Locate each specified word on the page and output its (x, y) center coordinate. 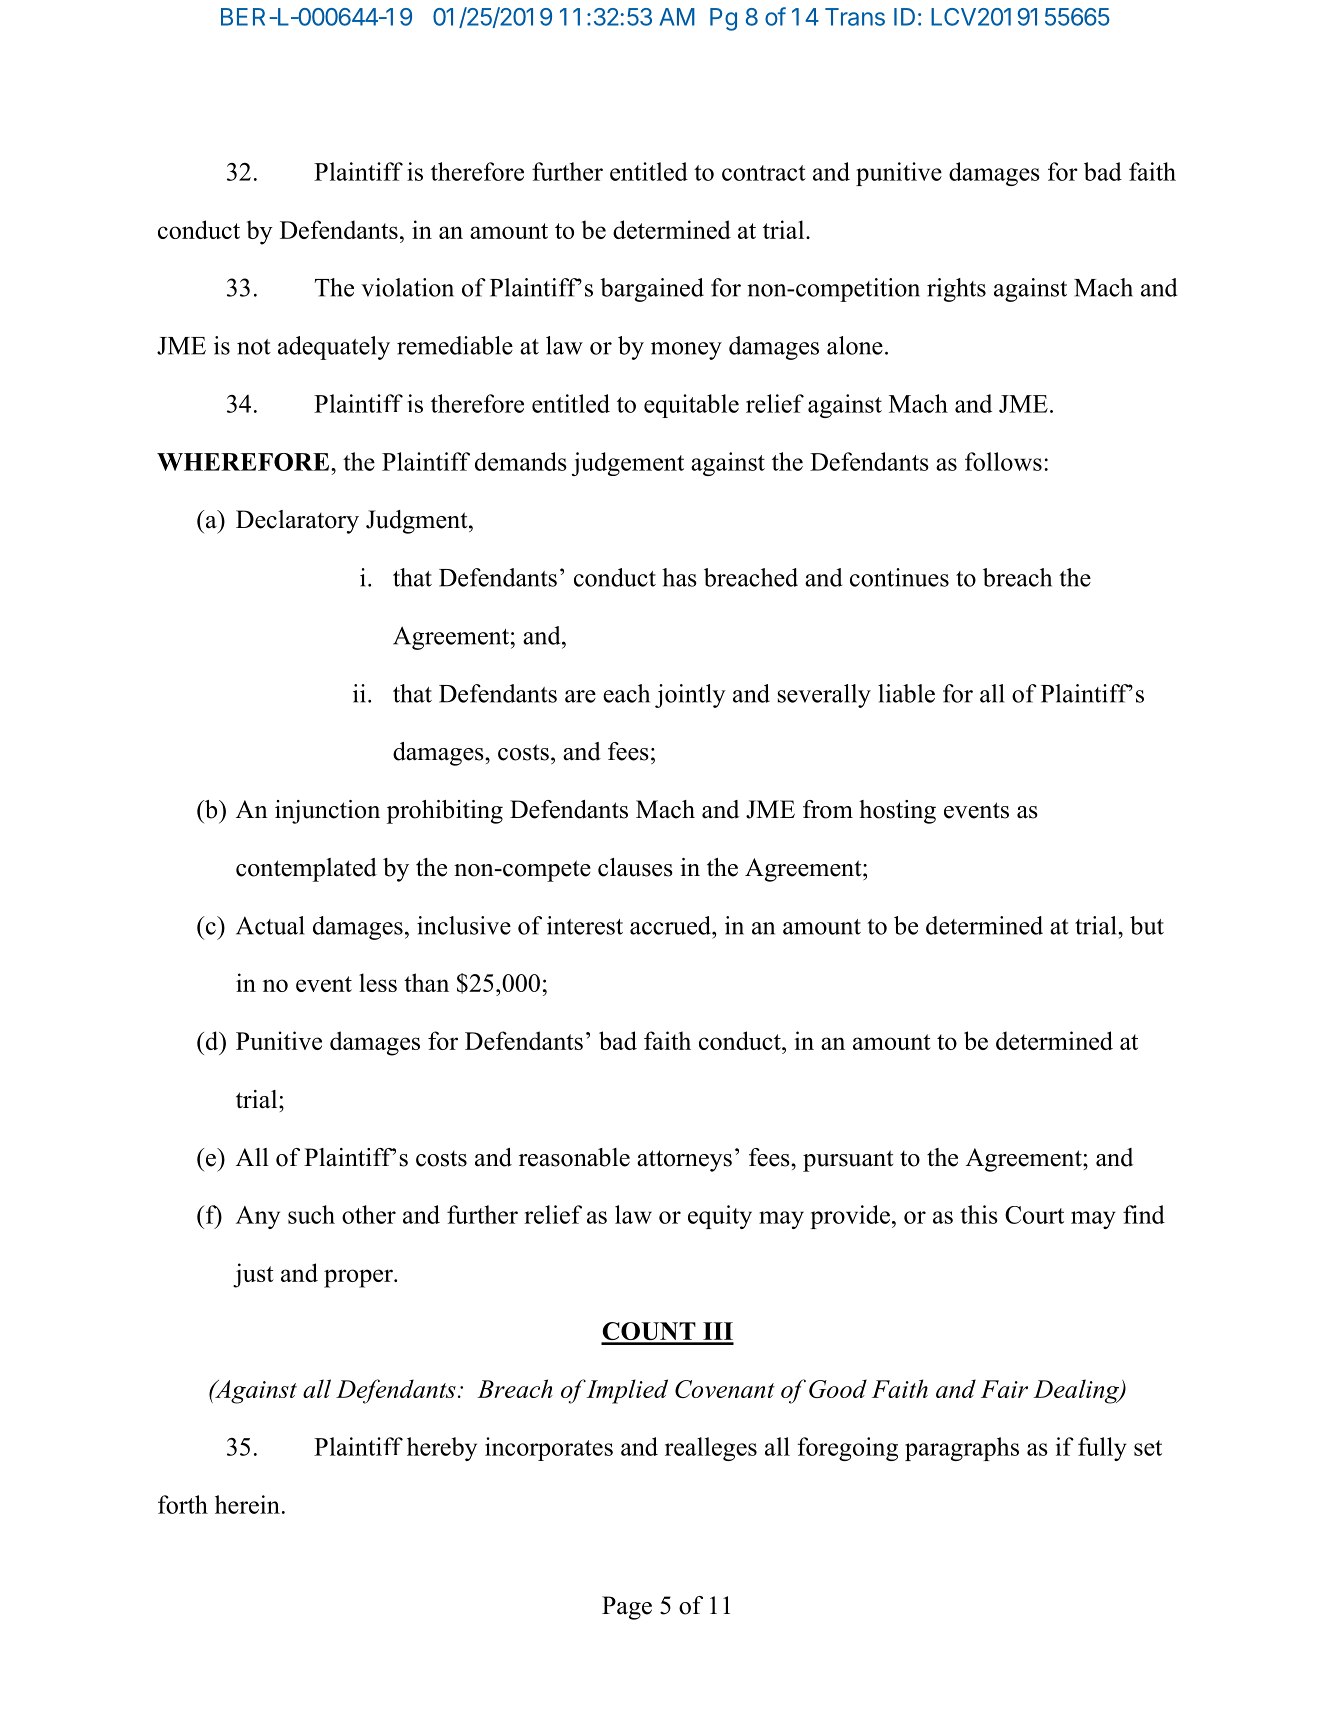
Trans (855, 17)
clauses (635, 867)
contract (764, 173)
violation (407, 287)
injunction (327, 812)
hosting (897, 812)
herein (247, 1504)
